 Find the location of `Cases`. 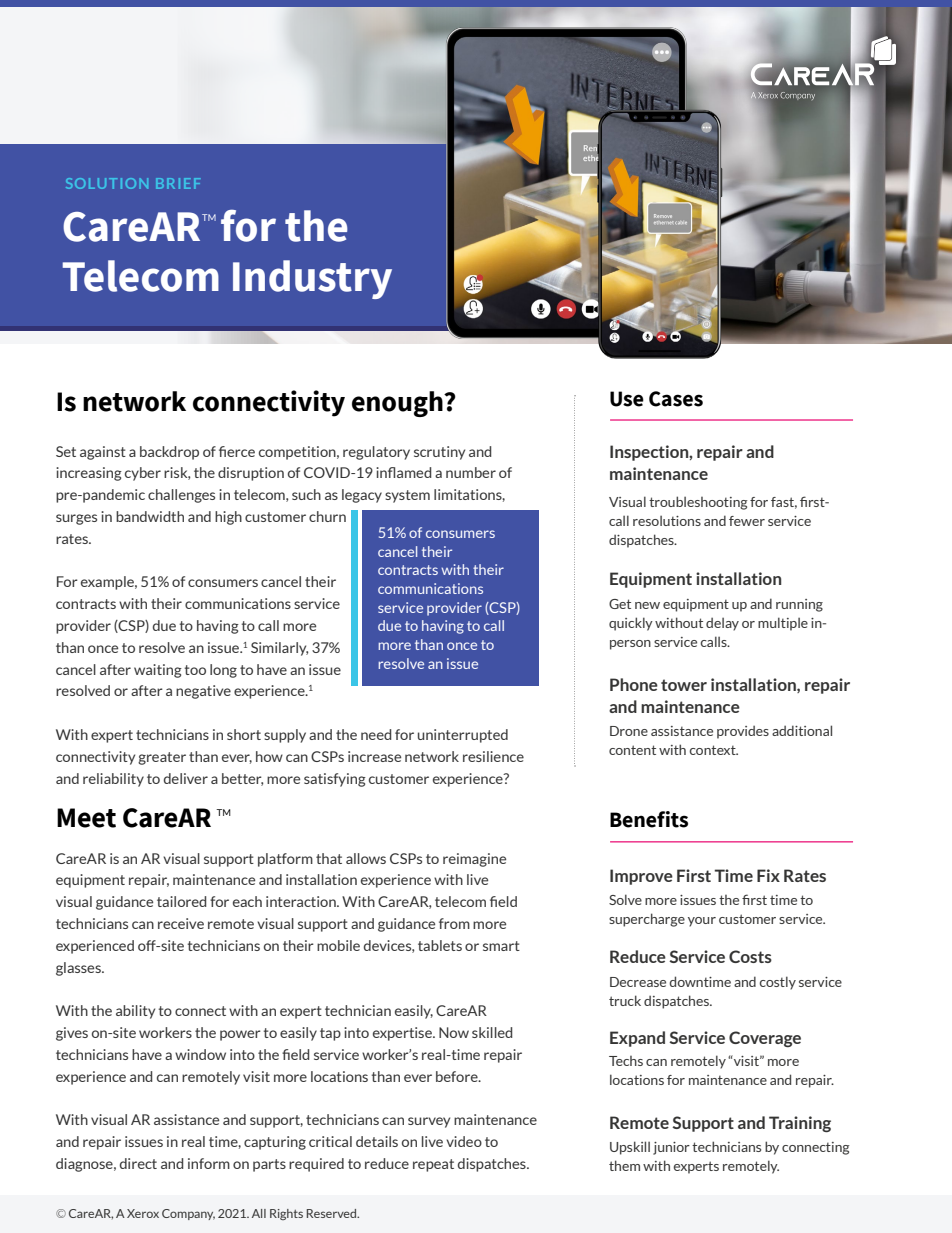

Cases is located at coordinates (676, 399).
